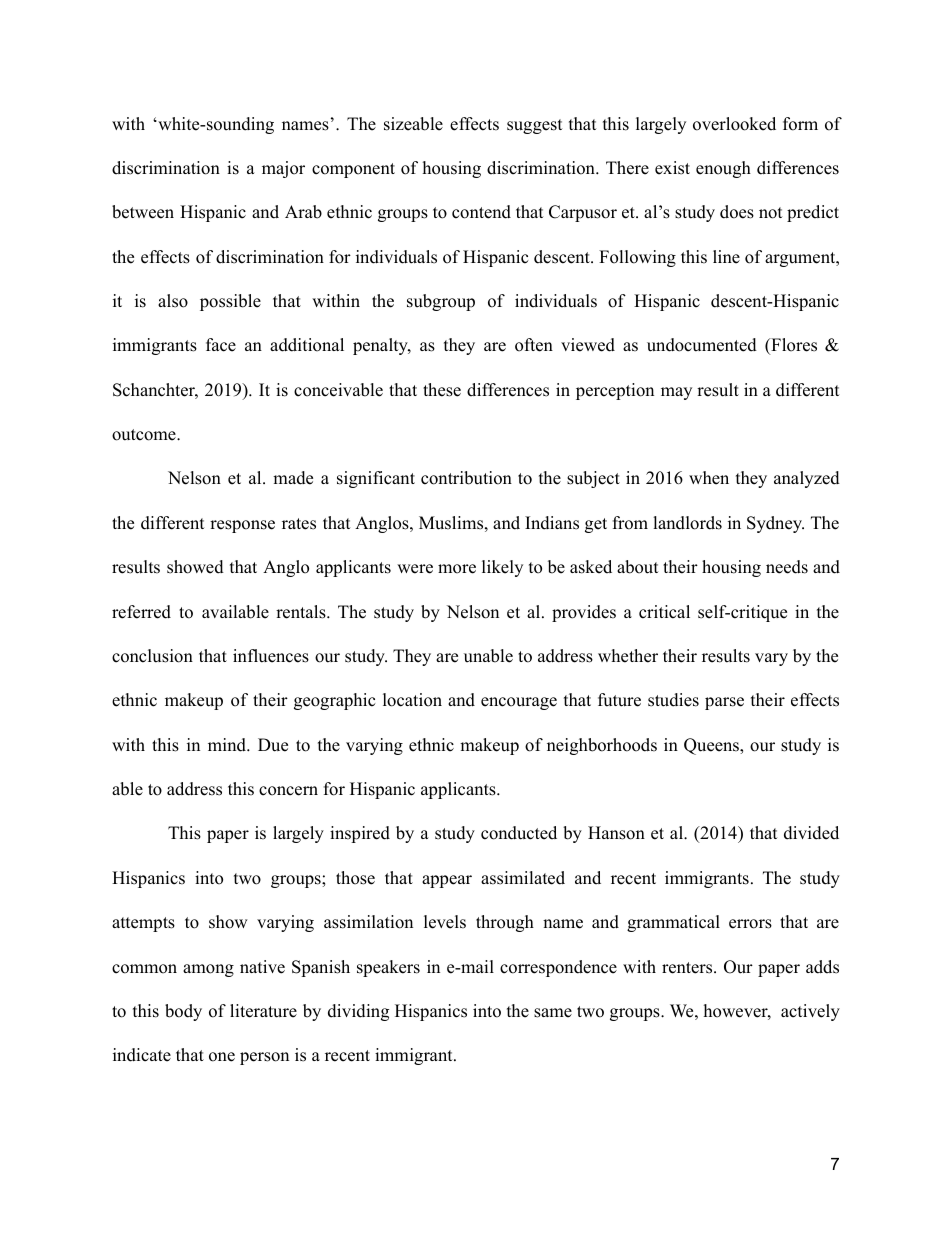 The height and width of the screenshot is (1233, 952). Describe the element at coordinates (702, 345) in the screenshot. I see `undocumented` at that location.
